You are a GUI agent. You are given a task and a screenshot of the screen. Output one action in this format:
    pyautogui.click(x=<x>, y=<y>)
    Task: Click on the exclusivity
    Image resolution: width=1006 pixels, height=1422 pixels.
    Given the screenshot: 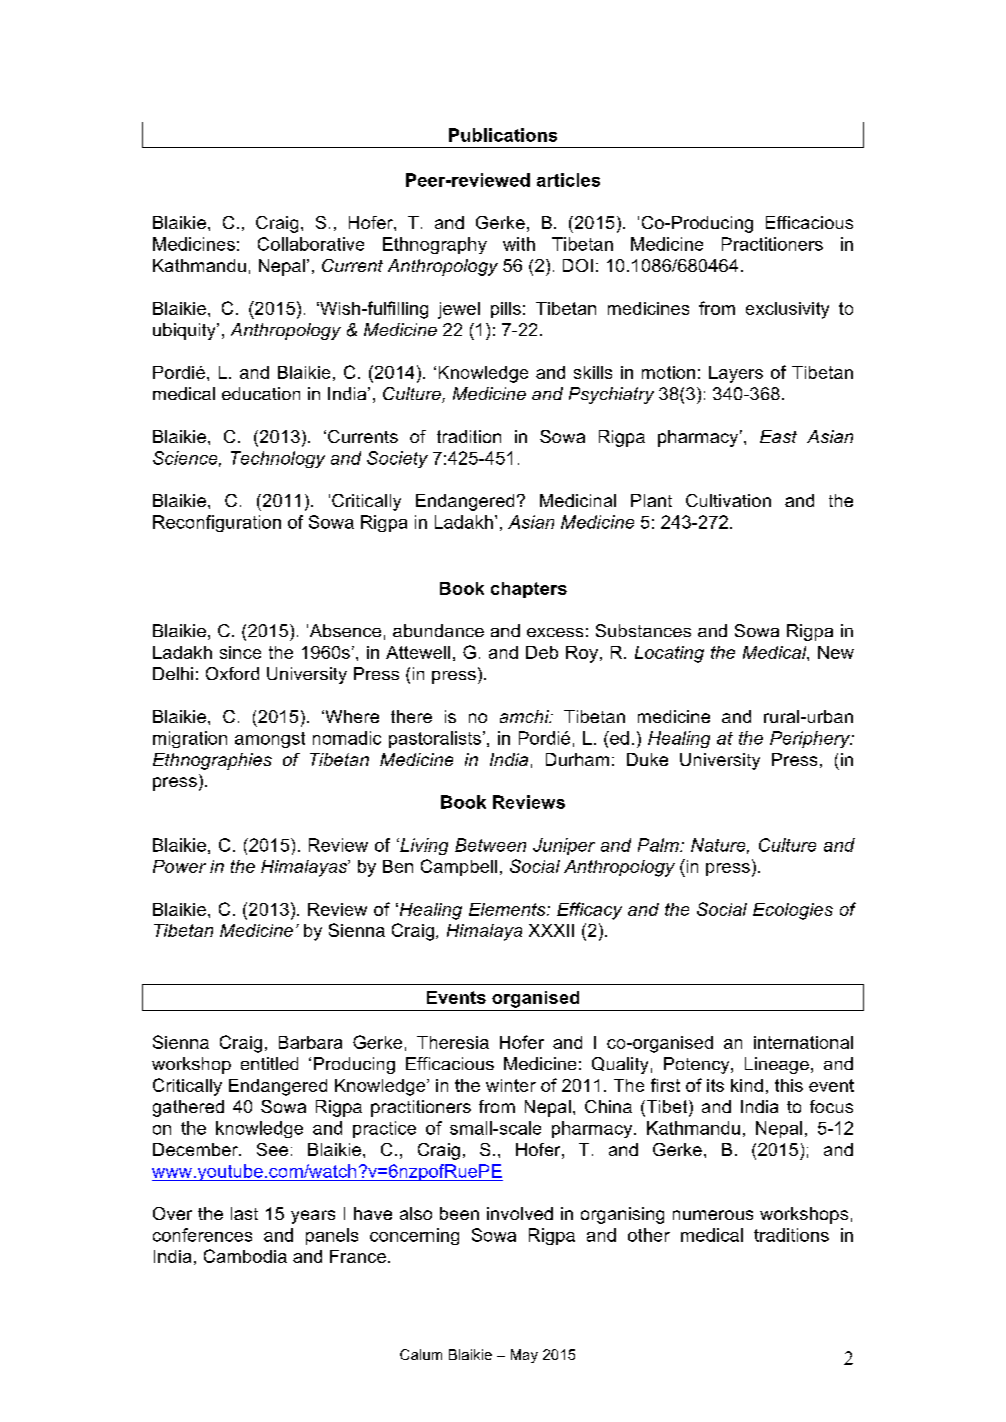 What is the action you would take?
    pyautogui.click(x=787, y=310)
